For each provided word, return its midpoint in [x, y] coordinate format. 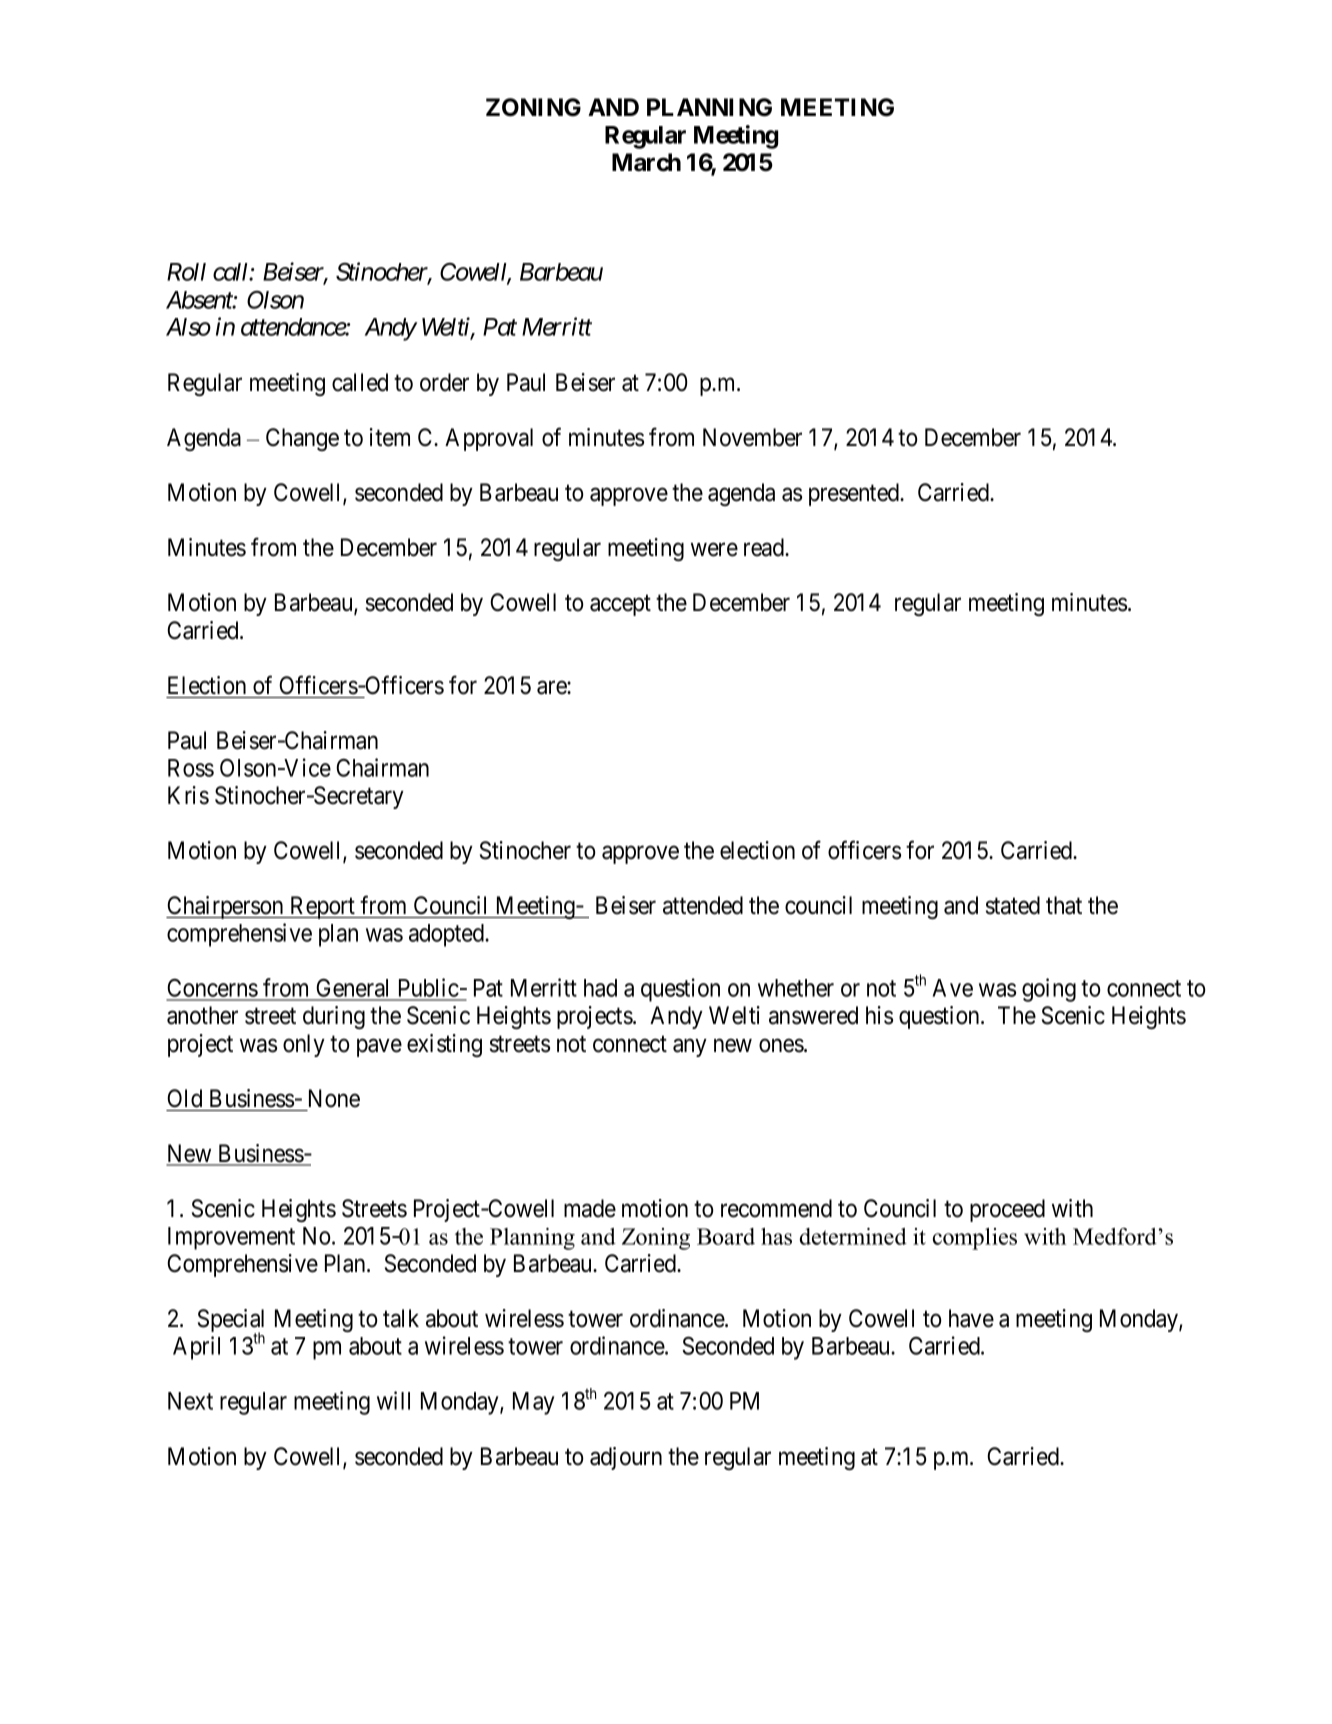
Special [231, 1322]
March [646, 162]
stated [1013, 905]
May [534, 1403]
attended [703, 905]
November [752, 437]
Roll [186, 272]
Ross [191, 768]
